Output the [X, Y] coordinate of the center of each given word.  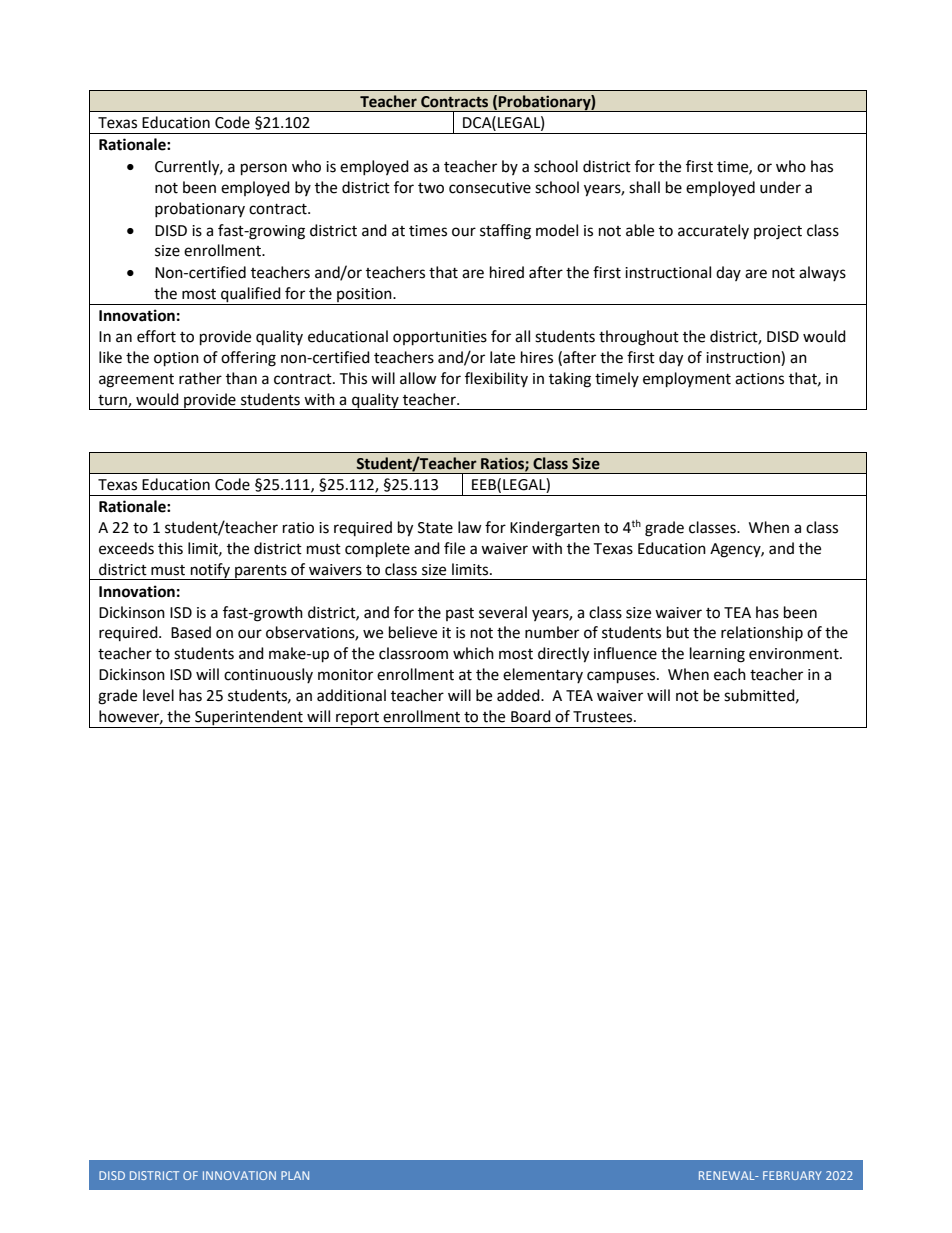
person [264, 169]
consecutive [490, 188]
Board [531, 716]
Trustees [604, 717]
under [780, 187]
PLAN [295, 1175]
